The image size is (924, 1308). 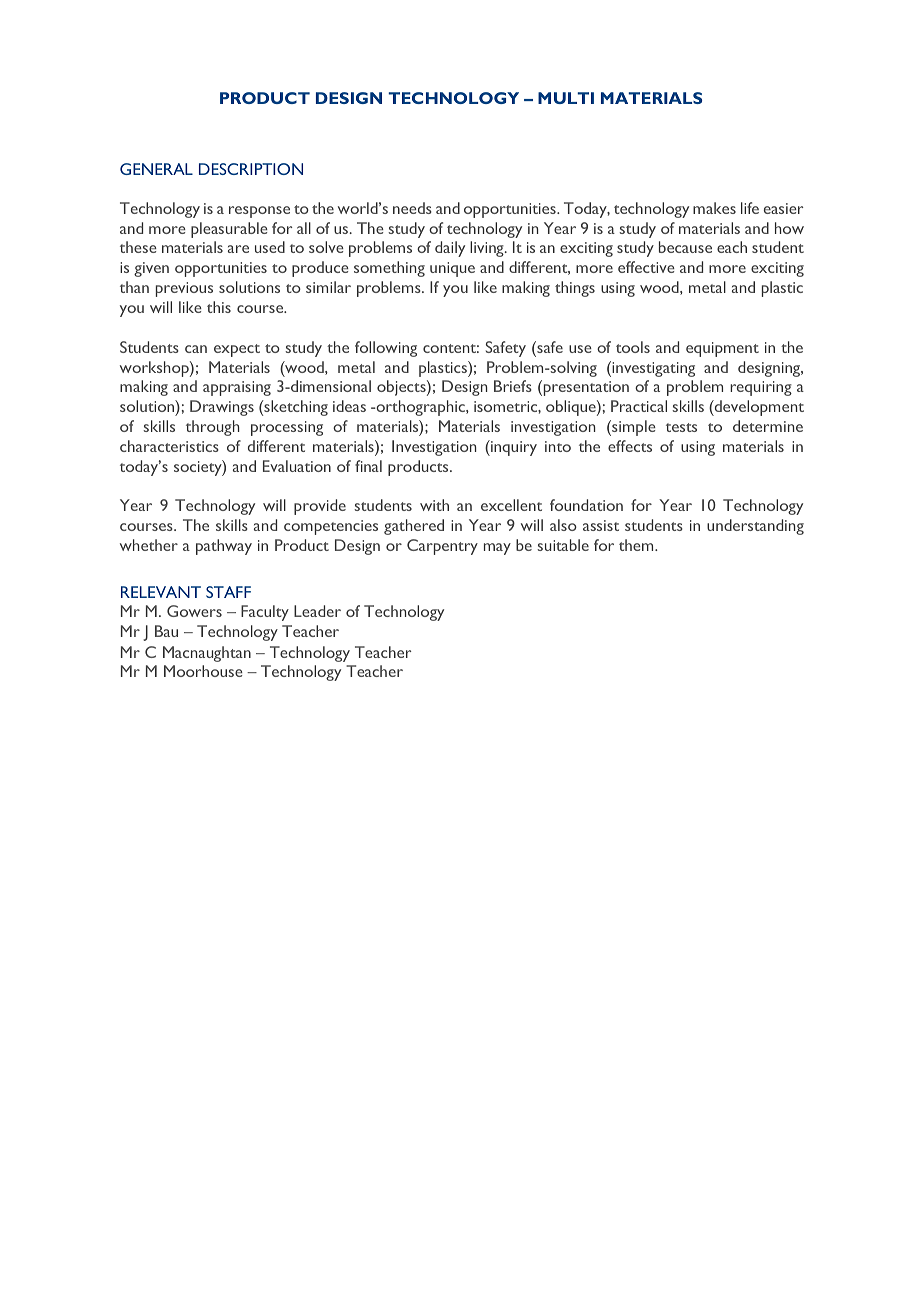 What do you see at coordinates (681, 427) in the screenshot?
I see `tests` at bounding box center [681, 427].
